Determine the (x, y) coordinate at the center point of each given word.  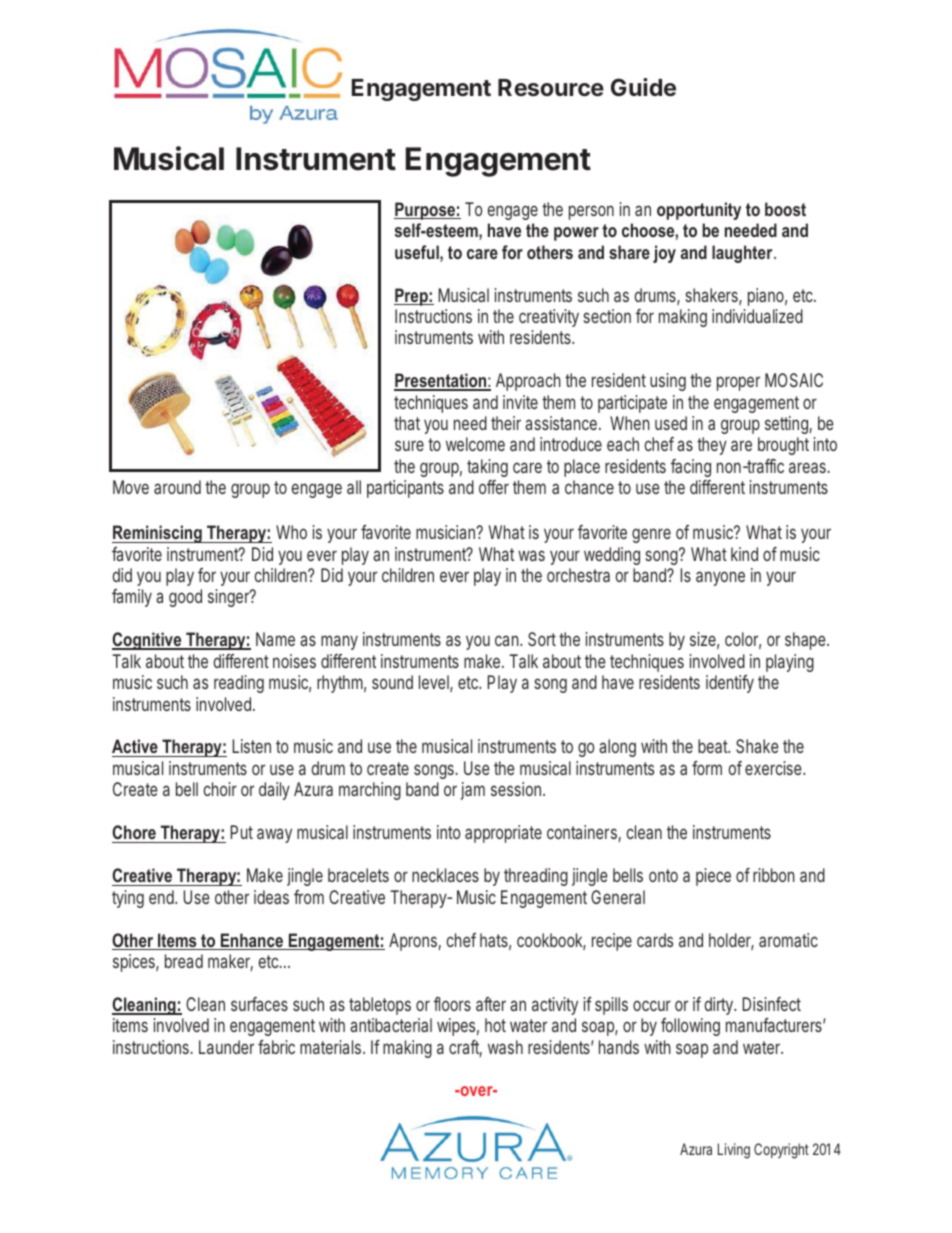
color (743, 640)
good (185, 598)
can (508, 640)
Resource (551, 88)
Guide (643, 87)
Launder (226, 1047)
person (591, 212)
